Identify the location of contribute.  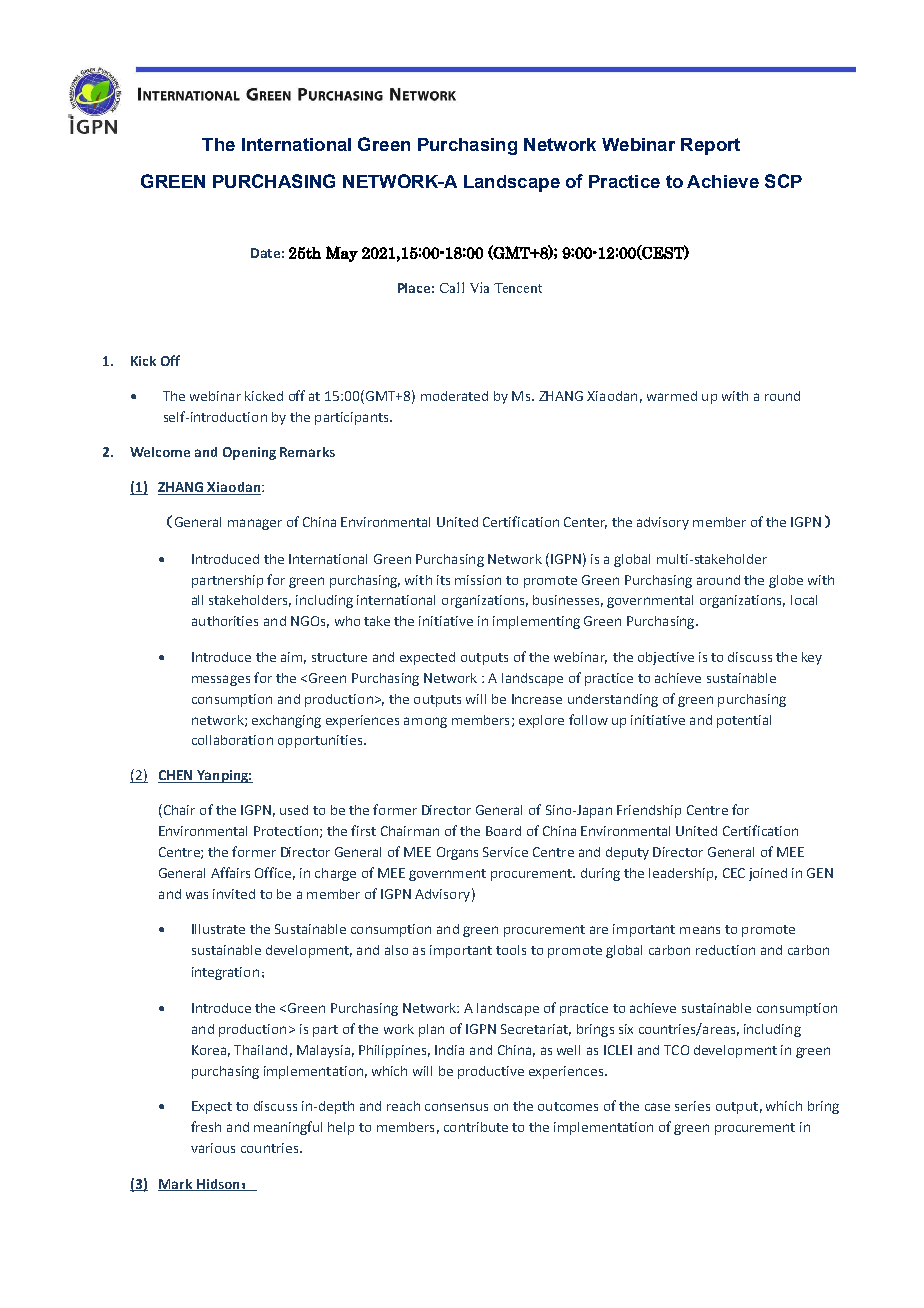
(476, 1127).
